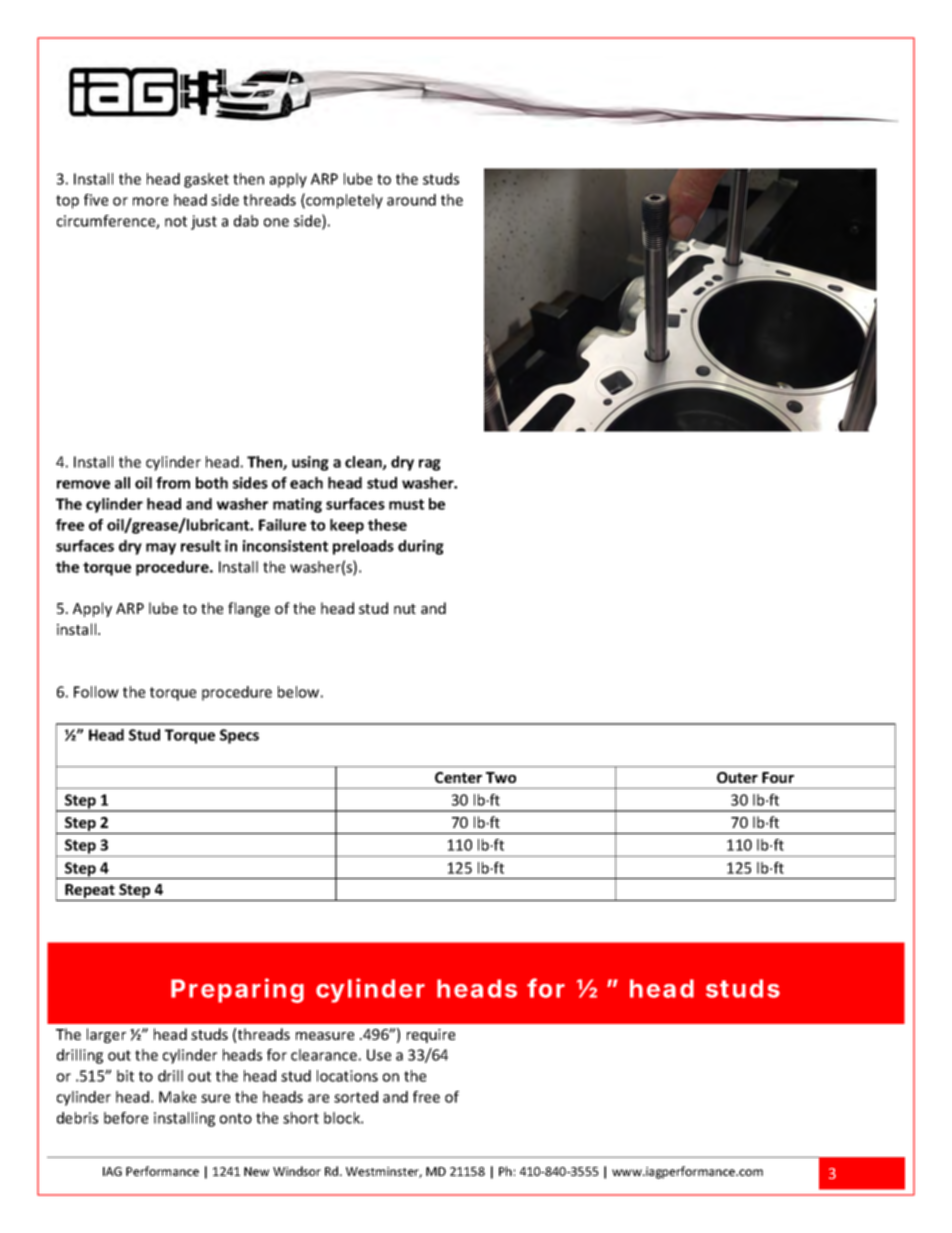 The height and width of the screenshot is (1233, 952). What do you see at coordinates (737, 777) in the screenshot?
I see `Outer` at bounding box center [737, 777].
